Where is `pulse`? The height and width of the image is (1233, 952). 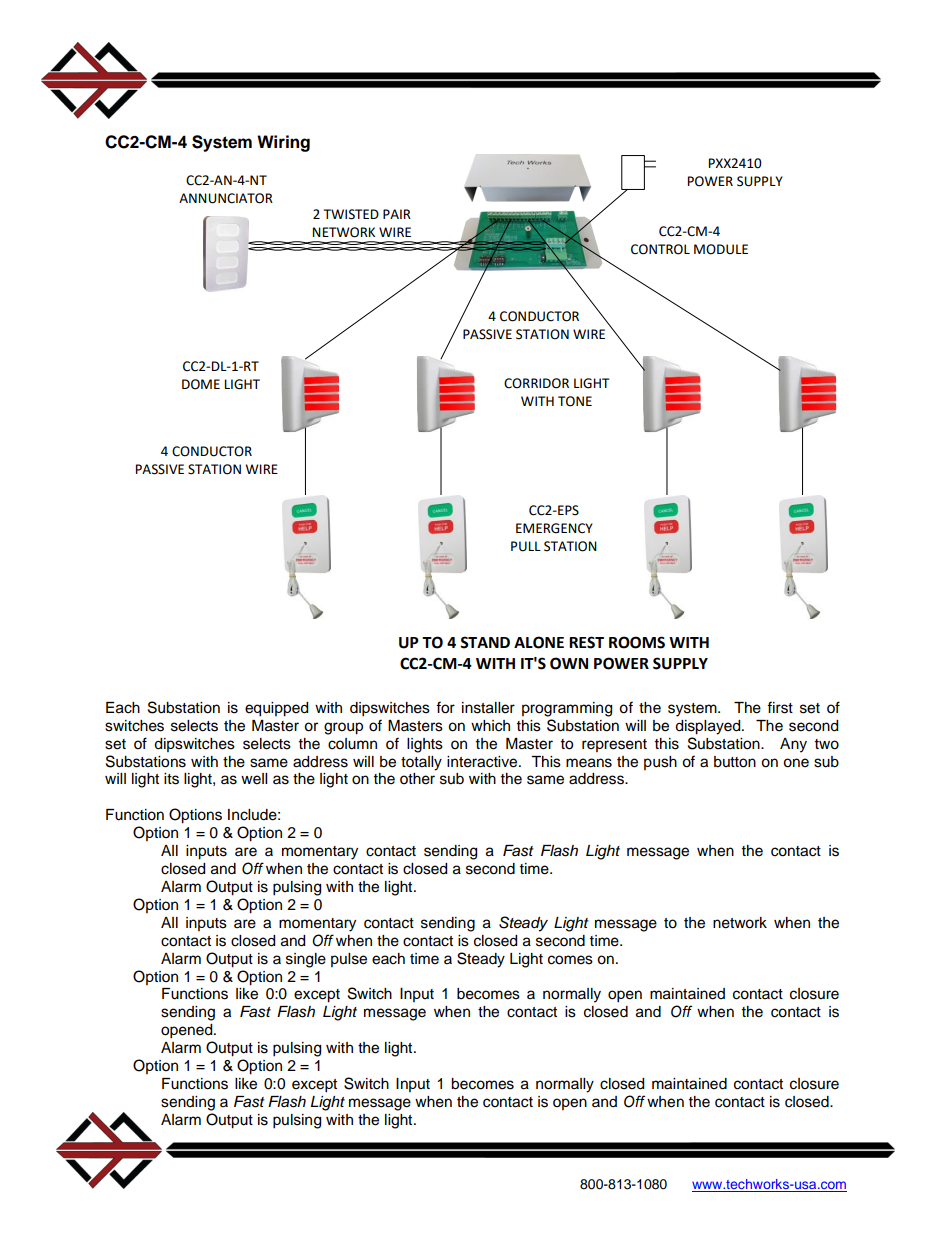
pulse is located at coordinates (349, 960).
